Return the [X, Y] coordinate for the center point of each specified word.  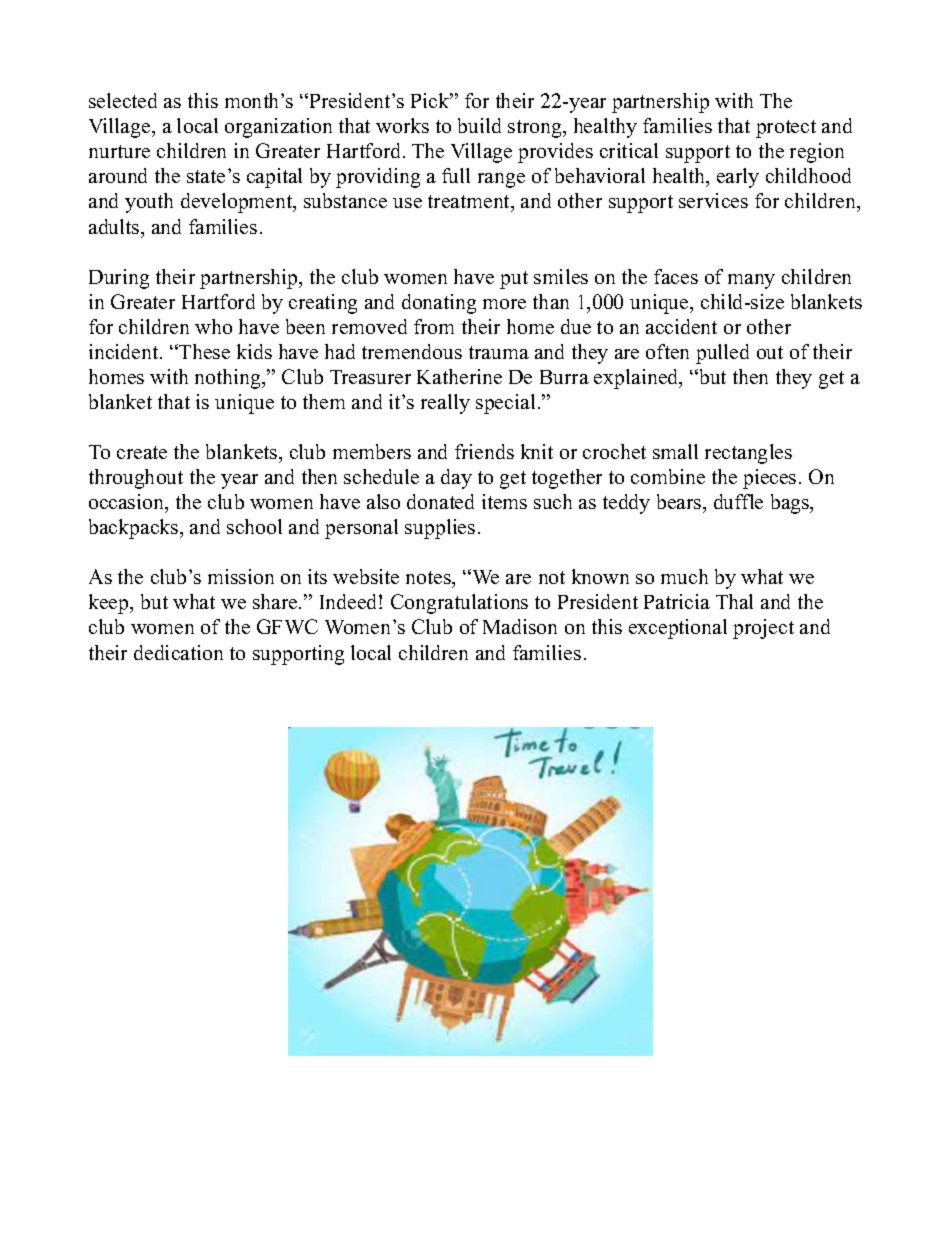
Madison [520, 626]
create [142, 452]
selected [123, 100]
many [751, 281]
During [119, 279]
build [479, 125]
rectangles [748, 454]
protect [786, 129]
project [763, 629]
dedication [178, 652]
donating [439, 304]
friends [484, 451]
